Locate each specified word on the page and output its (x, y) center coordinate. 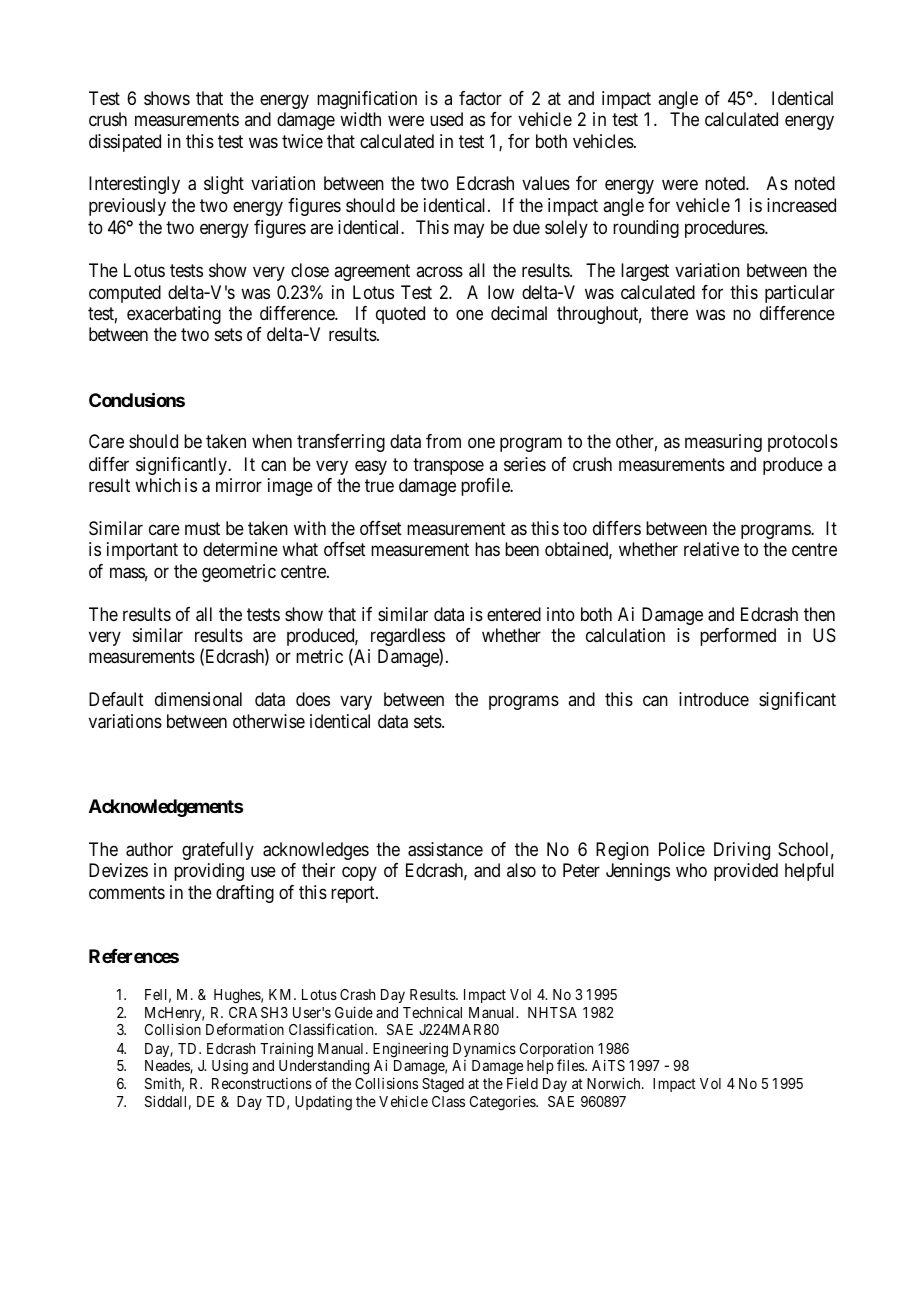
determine (240, 549)
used (446, 119)
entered (514, 614)
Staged (443, 1085)
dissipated (125, 143)
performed (738, 637)
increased (801, 205)
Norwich (615, 1083)
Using (230, 1067)
